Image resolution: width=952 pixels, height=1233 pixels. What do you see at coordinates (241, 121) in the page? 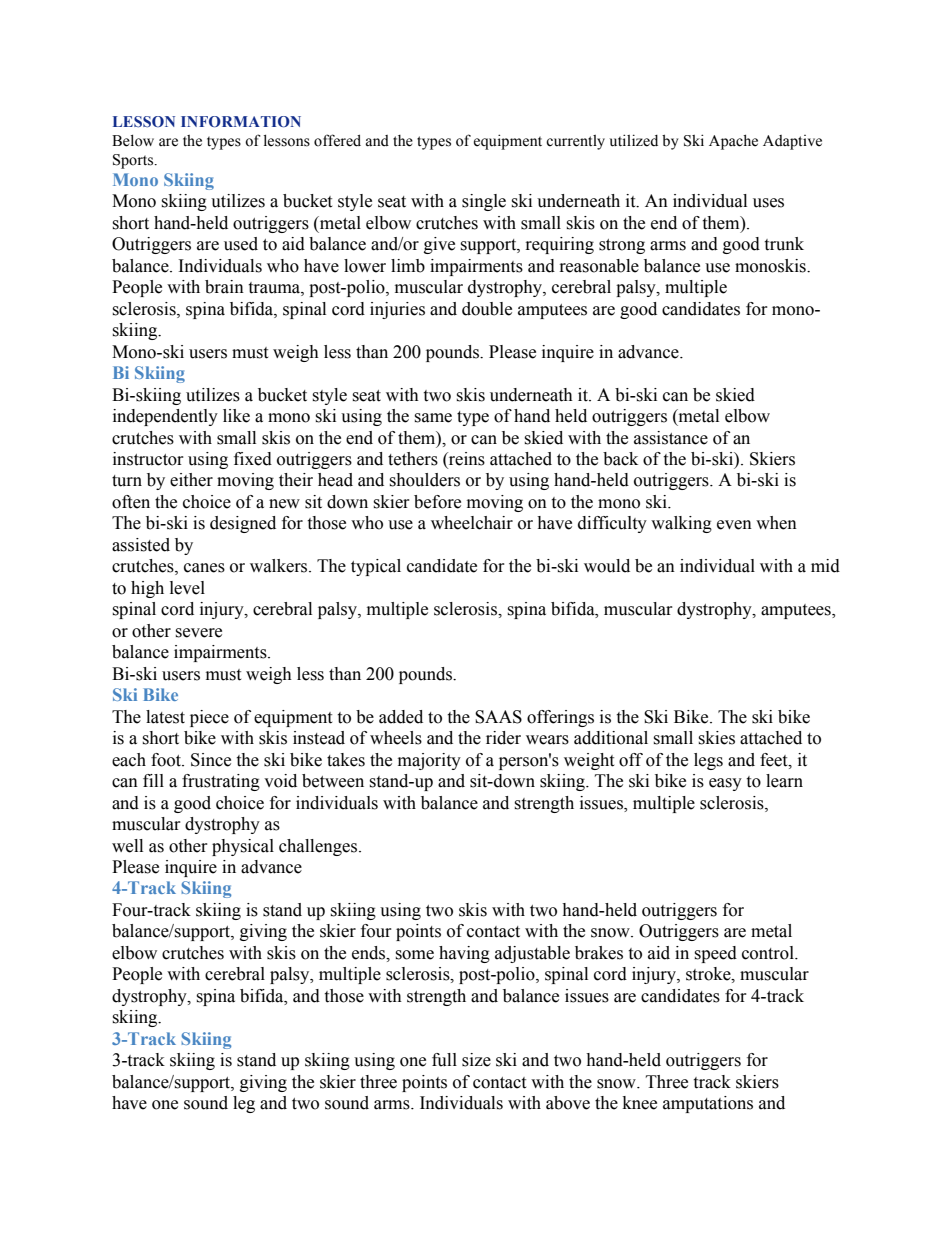
I see `INFORMATION` at bounding box center [241, 121].
